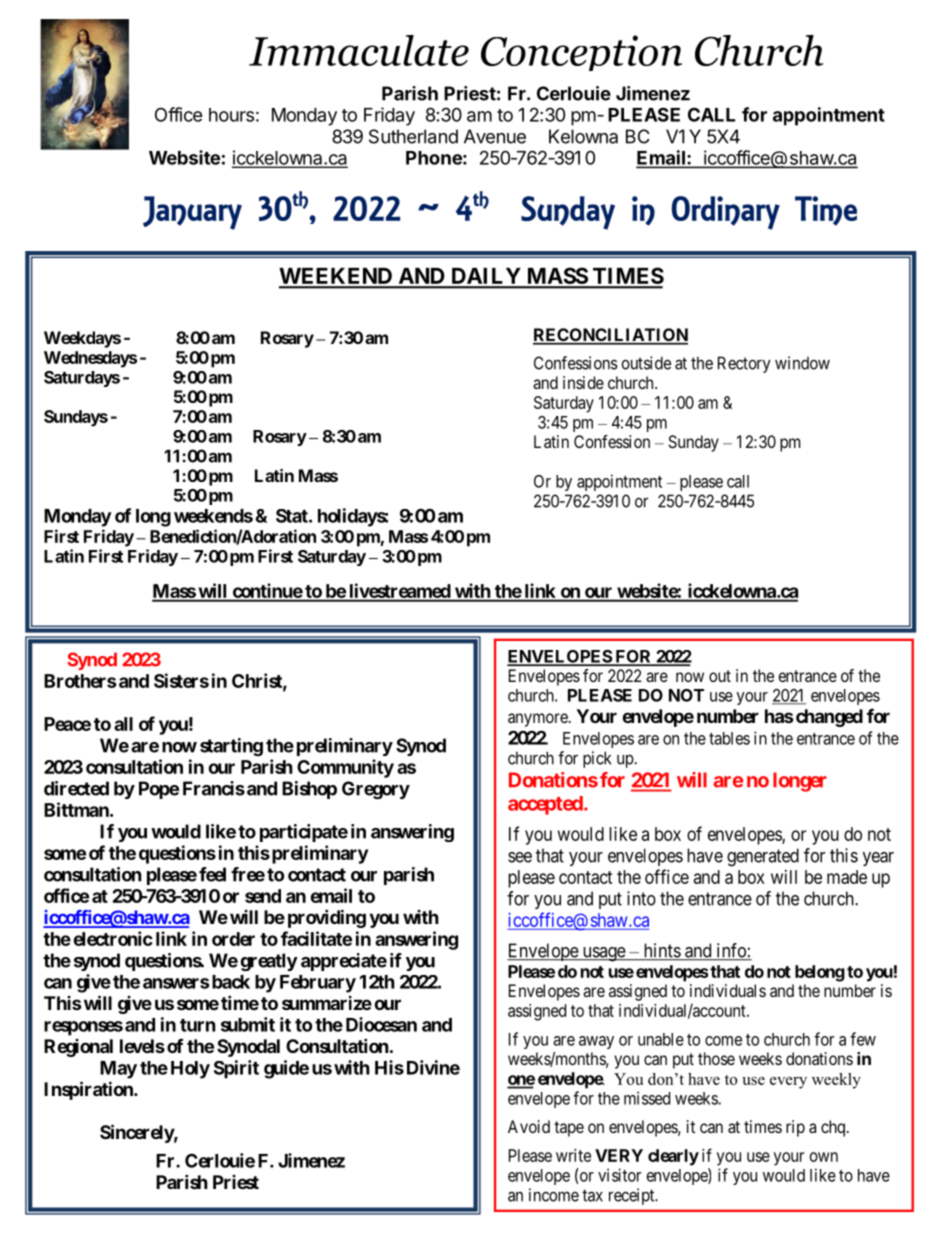  Describe the element at coordinates (802, 363) in the screenshot. I see `window` at that location.
